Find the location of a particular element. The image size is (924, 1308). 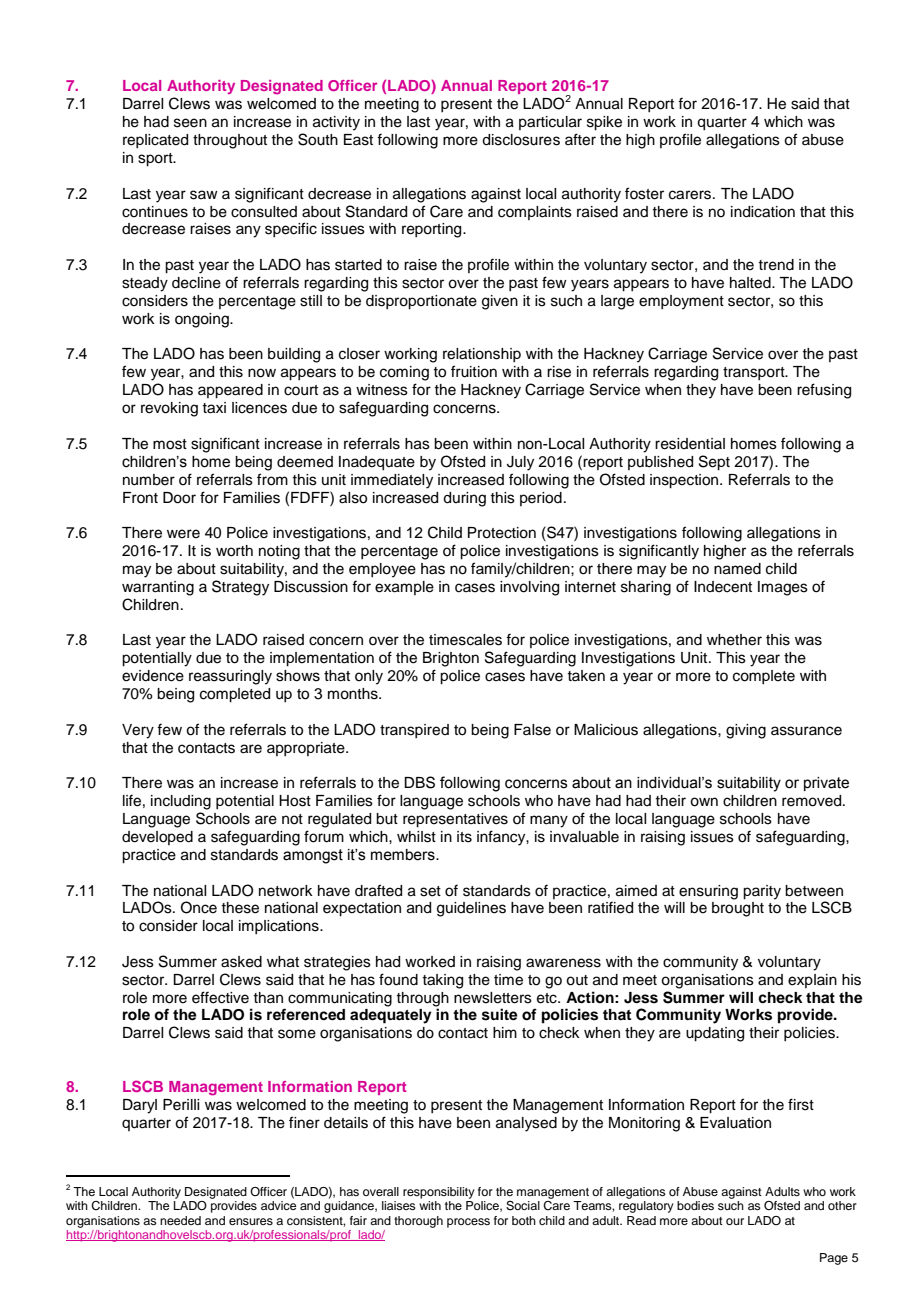

process is located at coordinates (468, 1223).
